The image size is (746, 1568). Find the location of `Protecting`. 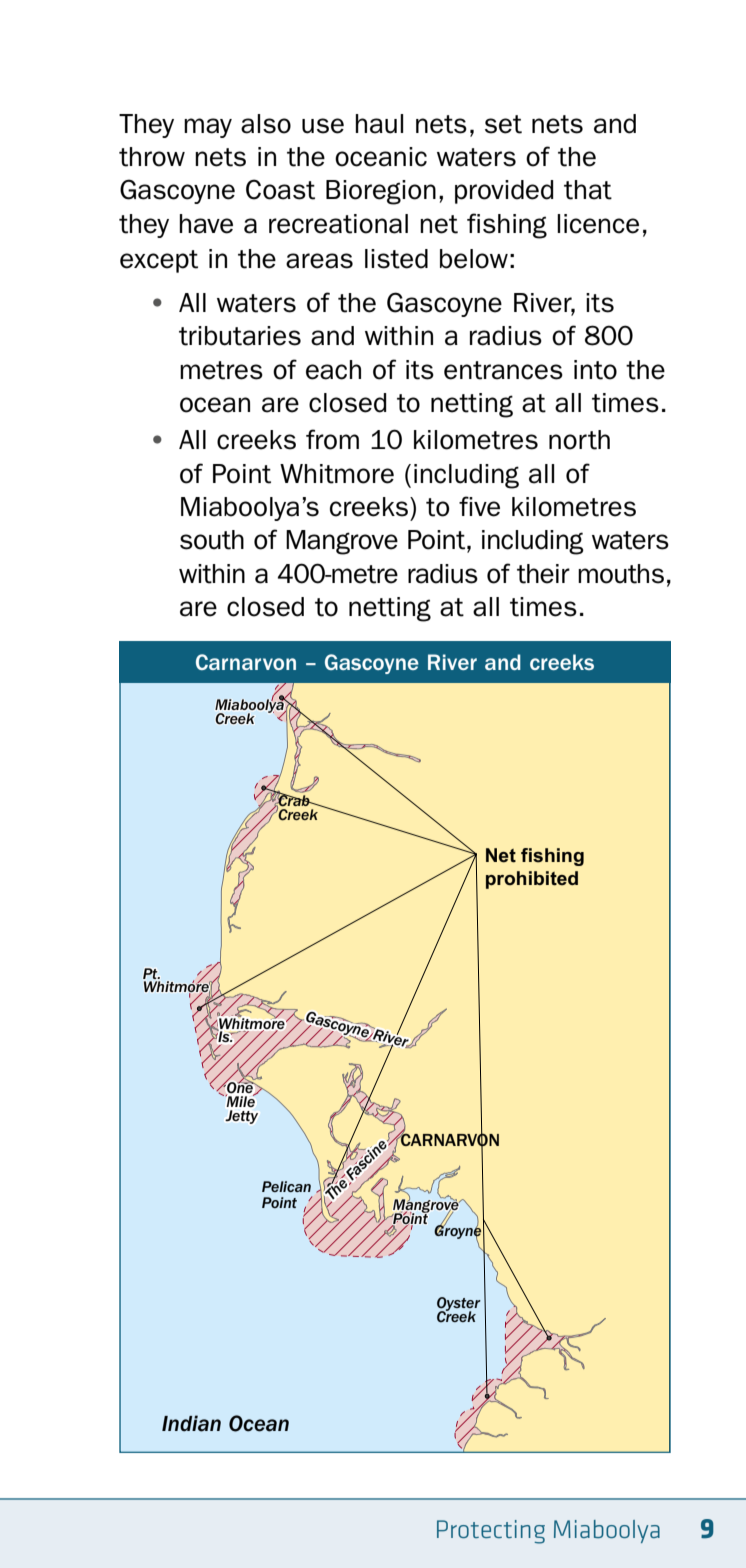

Protecting is located at coordinates (491, 1532).
